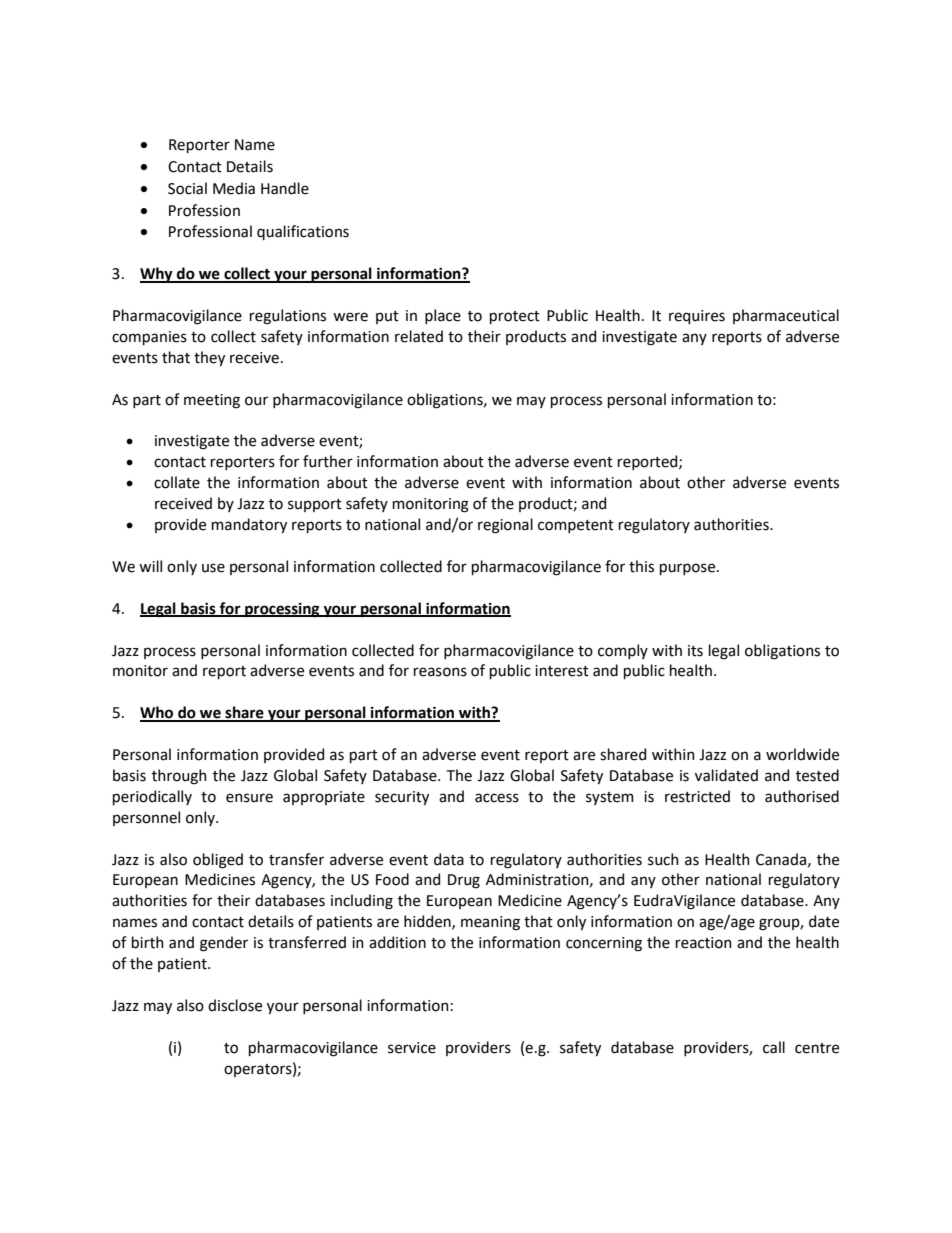 This page has width=952, height=1233. What do you see at coordinates (697, 317) in the page?
I see `requires` at bounding box center [697, 317].
